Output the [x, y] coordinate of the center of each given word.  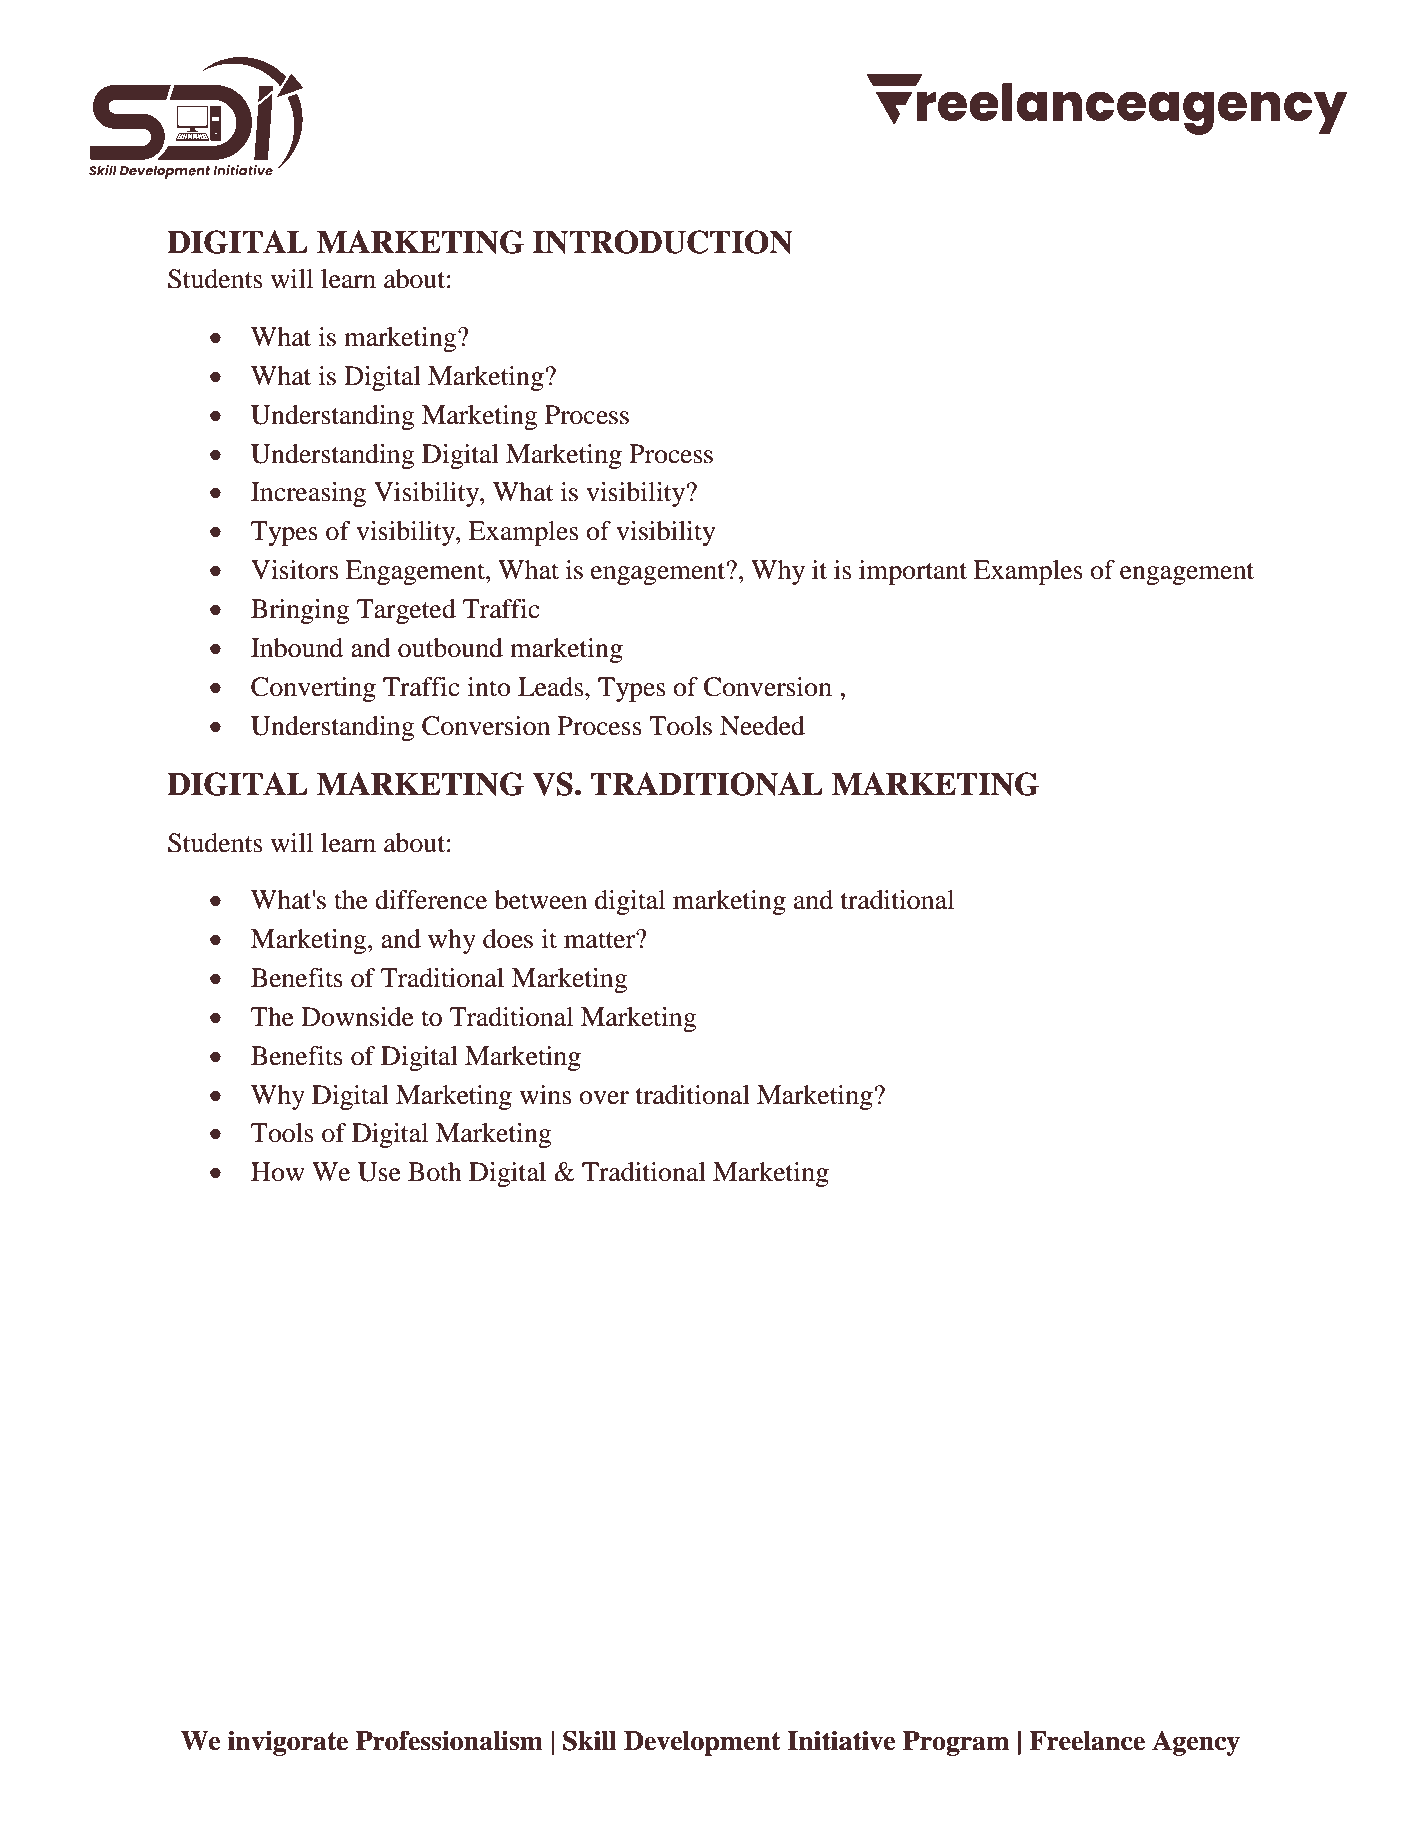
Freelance [1087, 1741]
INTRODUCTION [663, 242]
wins [545, 1095]
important [913, 572]
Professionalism [449, 1740]
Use [379, 1172]
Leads [552, 687]
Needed [762, 726]
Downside [357, 1017]
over [604, 1098]
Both [435, 1172]
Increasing [308, 494]
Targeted [406, 611]
